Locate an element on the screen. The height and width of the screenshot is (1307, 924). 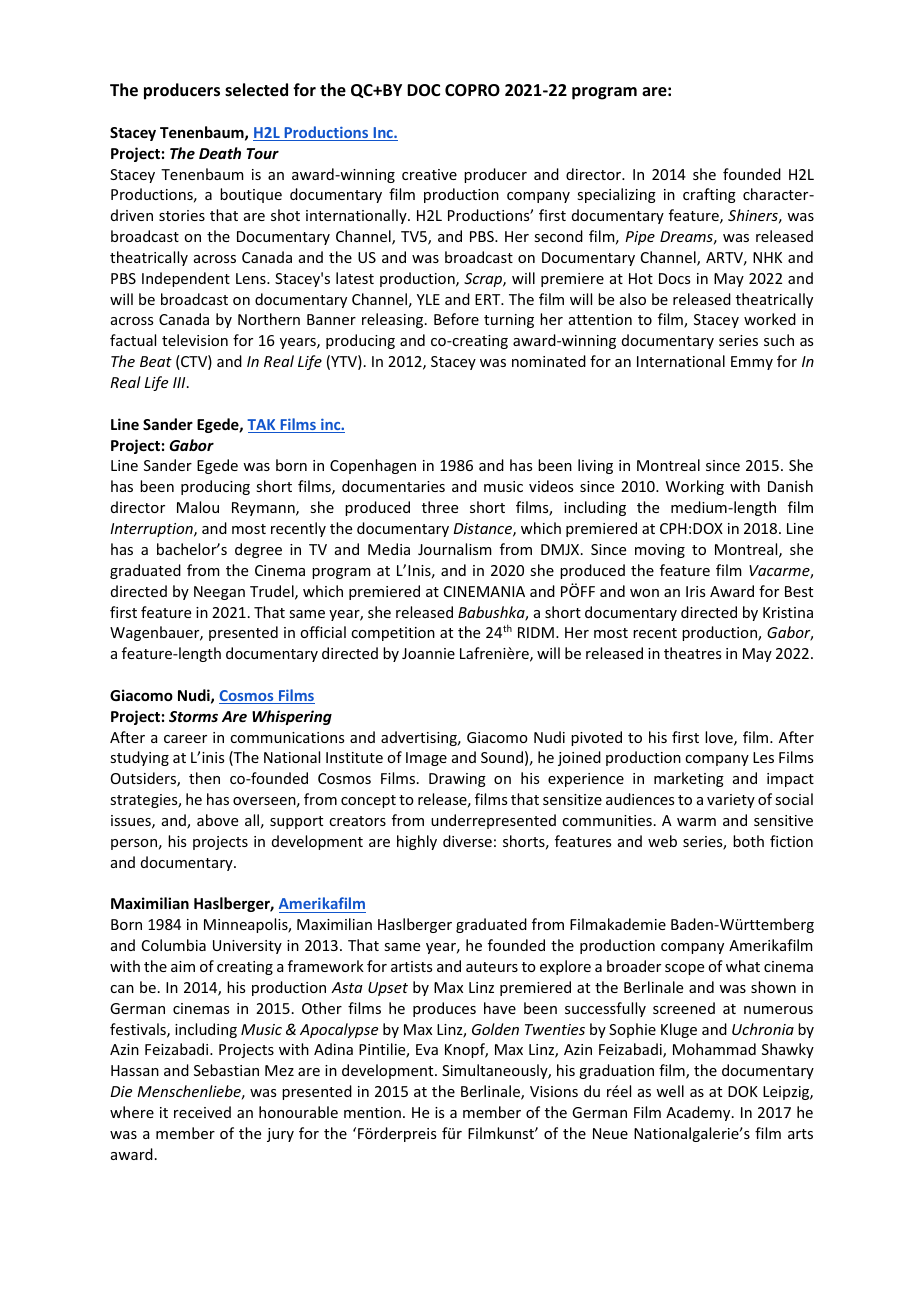
three is located at coordinates (440, 507).
